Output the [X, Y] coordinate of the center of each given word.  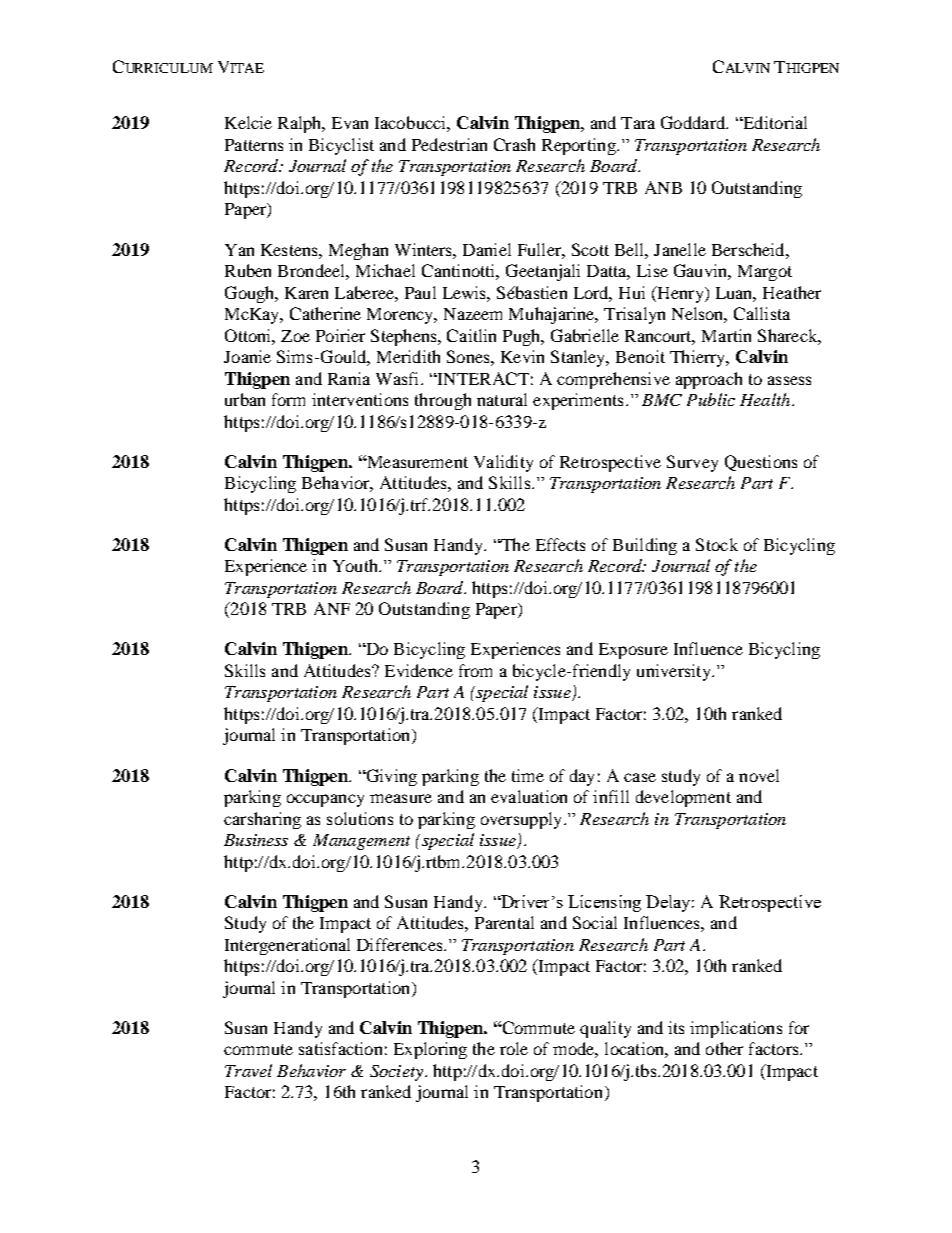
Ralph [301, 124]
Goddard [694, 122]
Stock [717, 544]
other [724, 1048]
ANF [332, 608]
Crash [514, 144]
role [514, 1048]
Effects [560, 544]
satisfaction [340, 1048]
